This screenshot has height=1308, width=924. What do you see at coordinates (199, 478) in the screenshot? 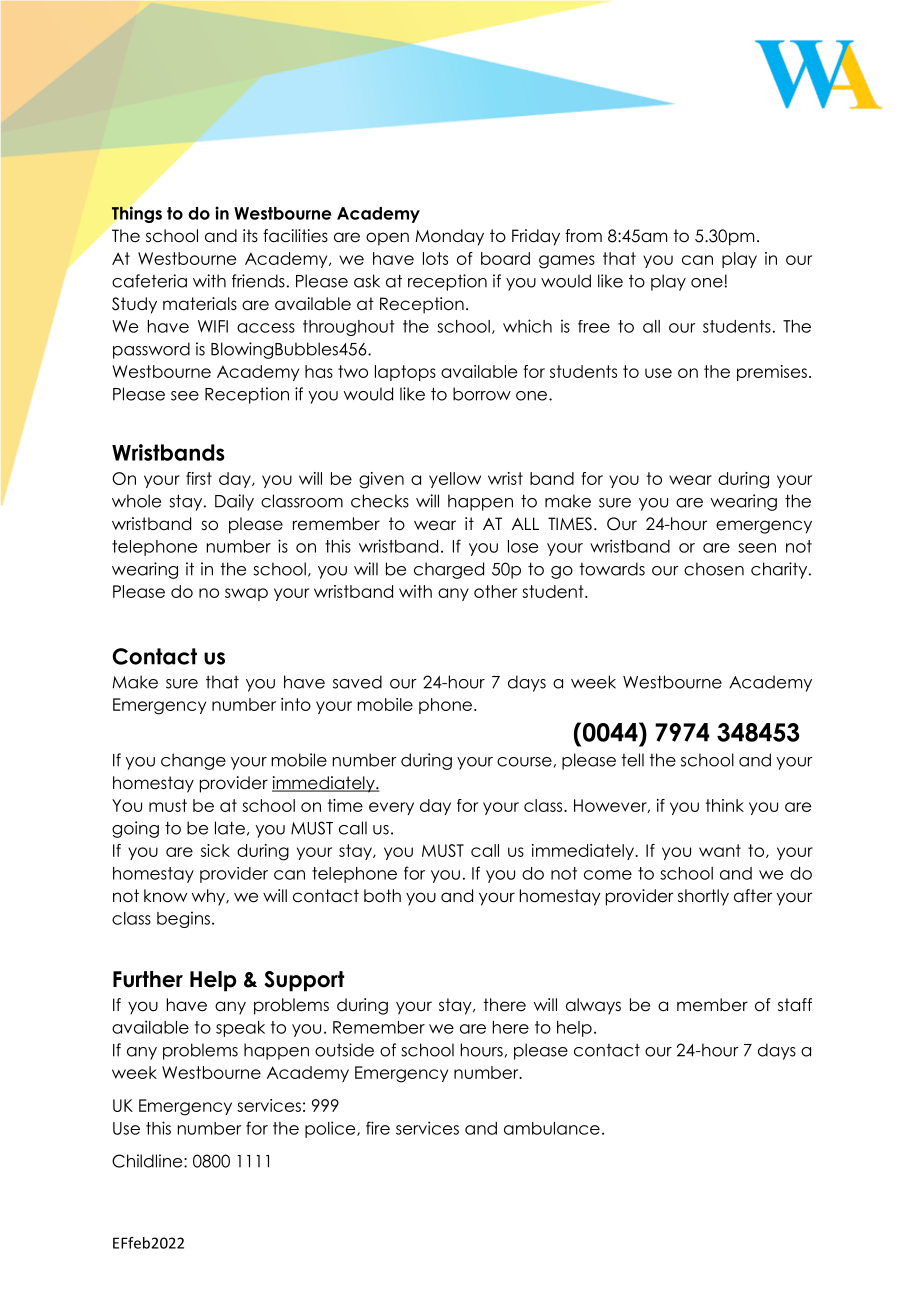
I see `first` at bounding box center [199, 478].
